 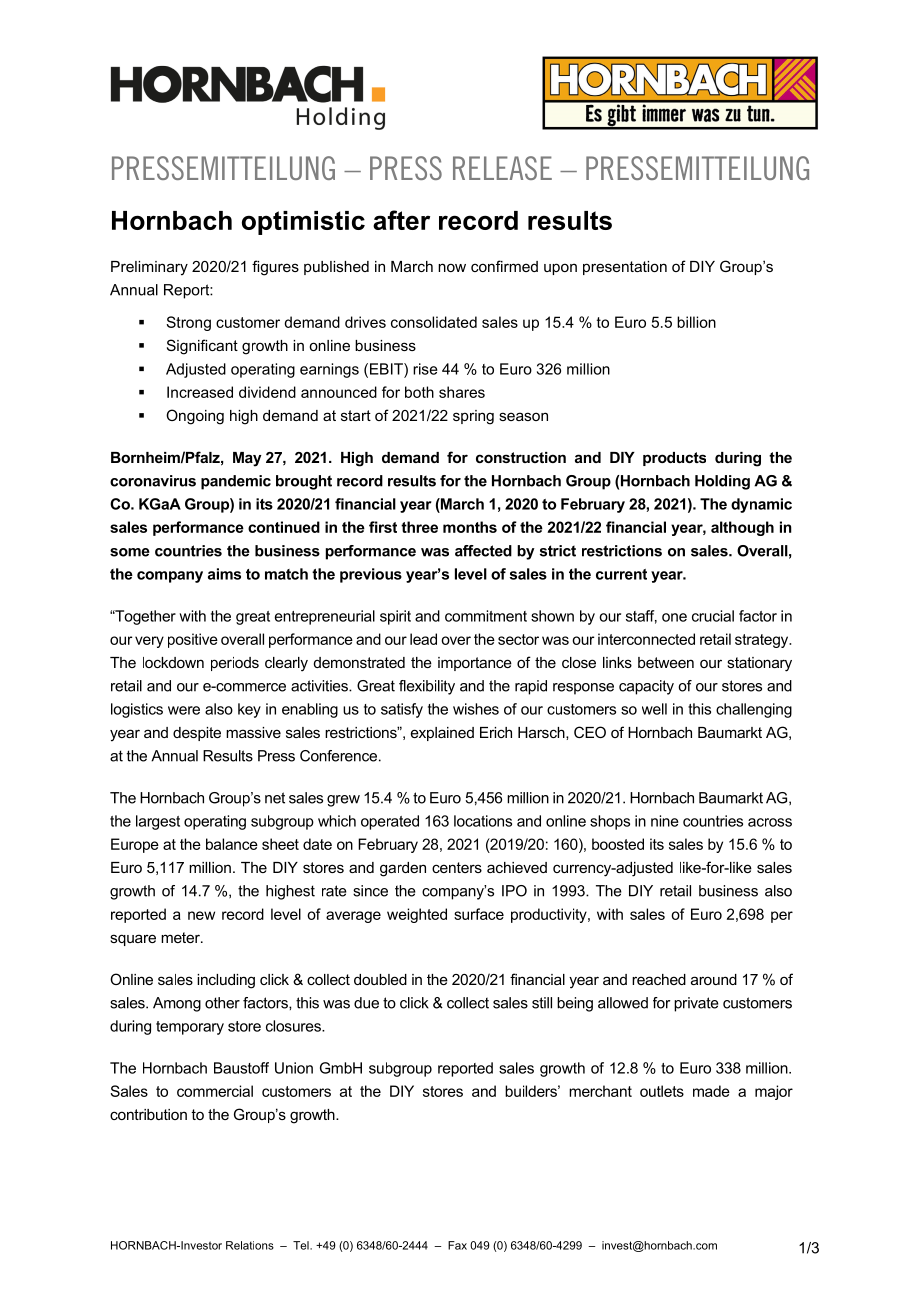 What do you see at coordinates (476, 709) in the screenshot?
I see `wishes` at bounding box center [476, 709].
